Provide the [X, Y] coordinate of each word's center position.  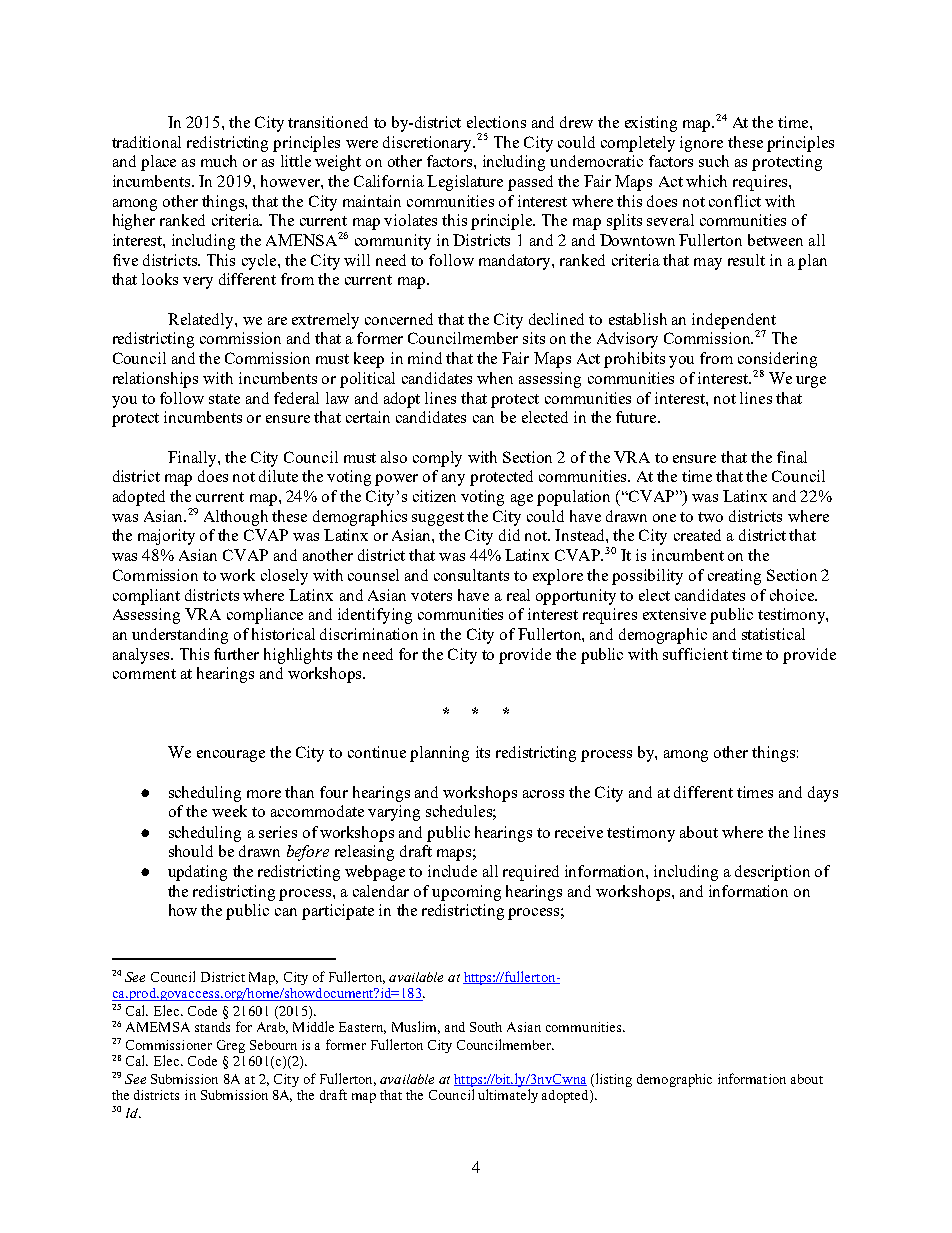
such [714, 161]
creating [734, 577]
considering [777, 360]
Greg [231, 1046]
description [772, 873]
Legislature [465, 183]
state [224, 399]
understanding [180, 636]
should [191, 851]
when [495, 378]
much [219, 161]
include [452, 871]
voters [431, 596]
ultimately [508, 1096]
